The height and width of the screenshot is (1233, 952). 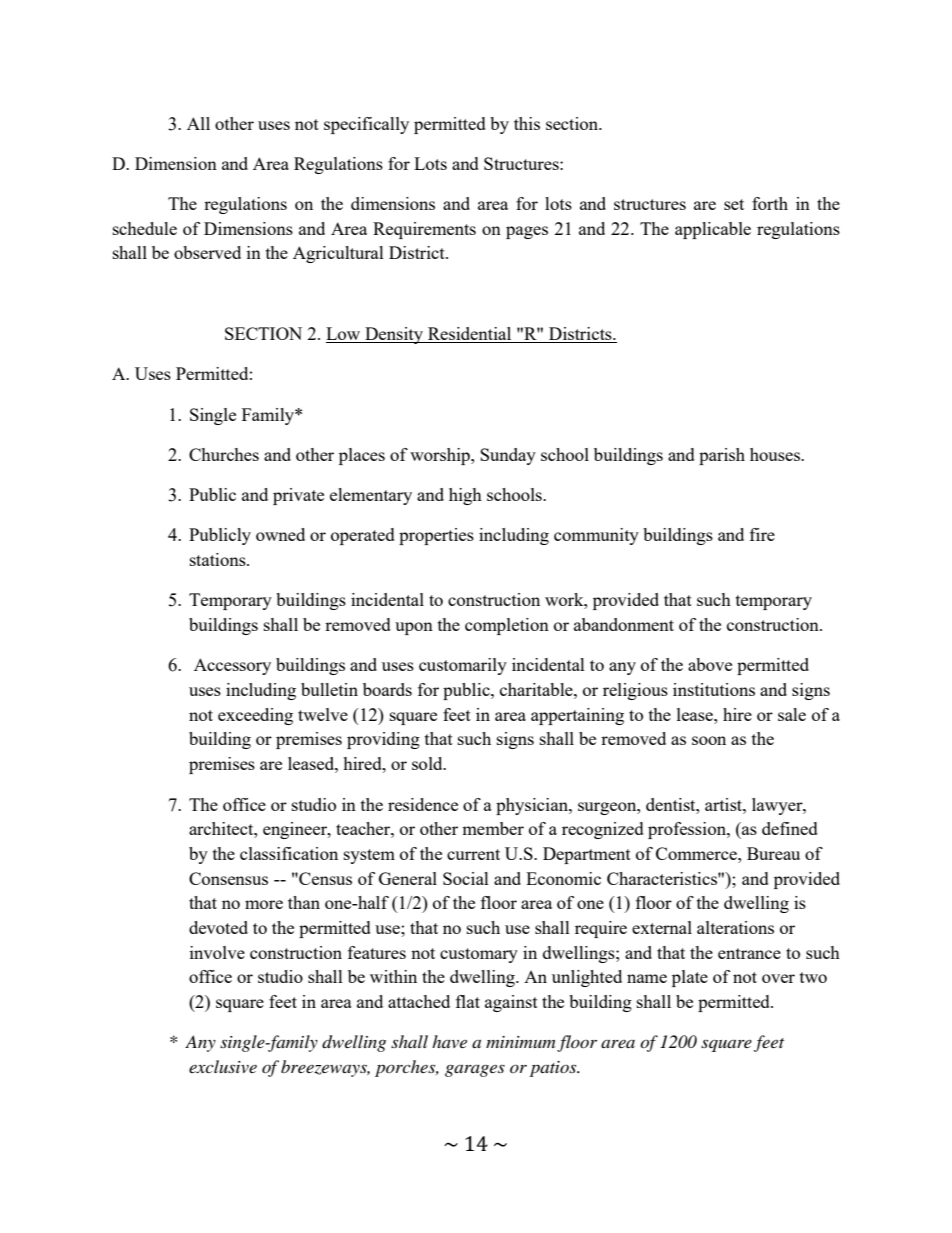 I want to click on fire, so click(x=762, y=534).
